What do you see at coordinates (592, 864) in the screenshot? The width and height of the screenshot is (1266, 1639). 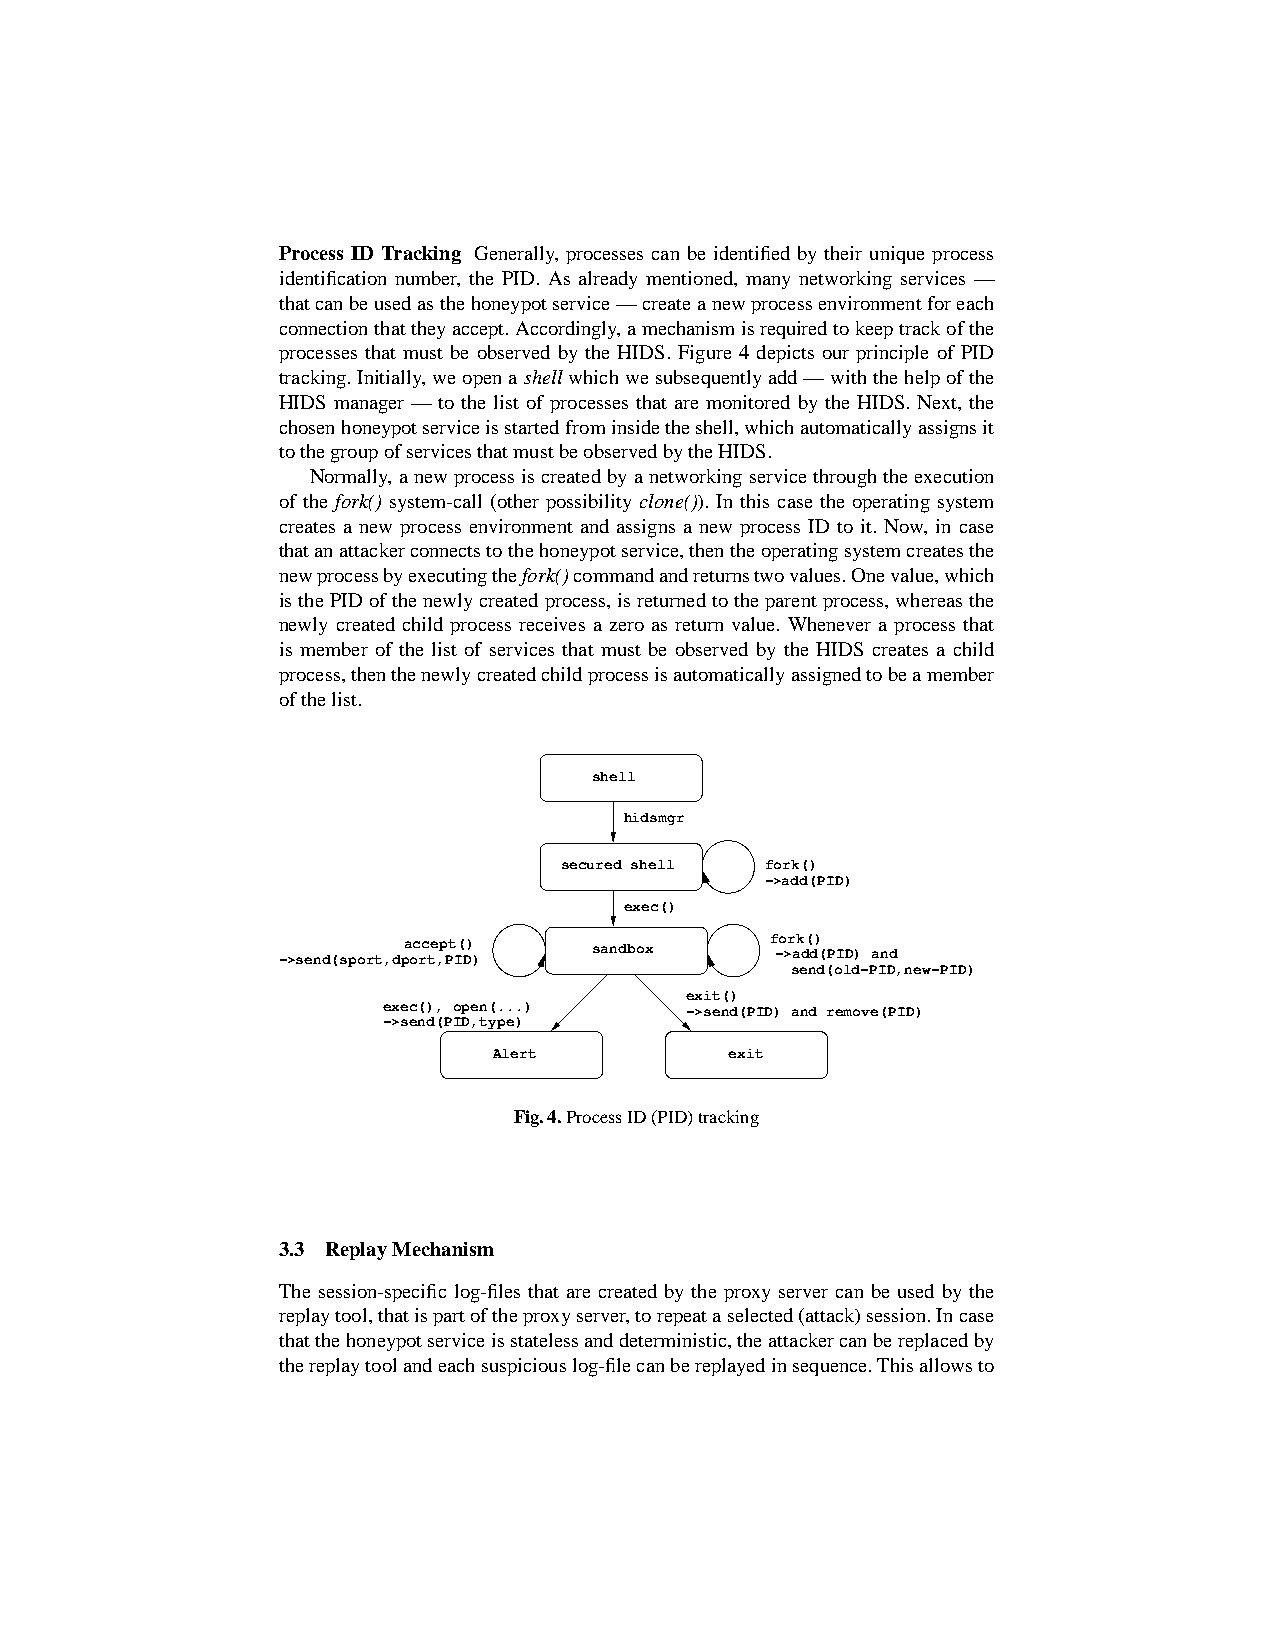 I see `secured` at bounding box center [592, 864].
